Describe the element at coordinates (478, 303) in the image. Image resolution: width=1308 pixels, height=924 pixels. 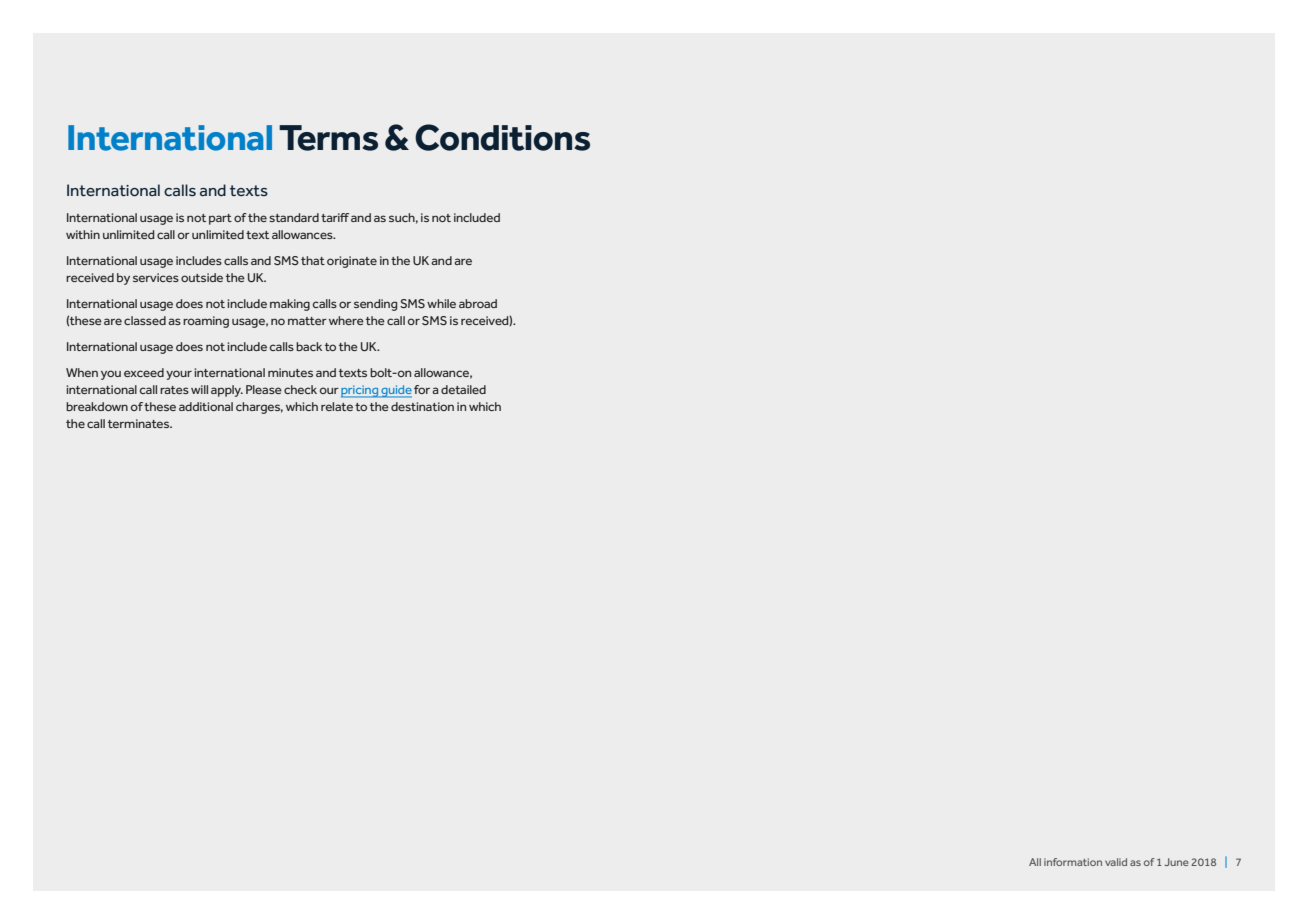
I see `abroad` at that location.
